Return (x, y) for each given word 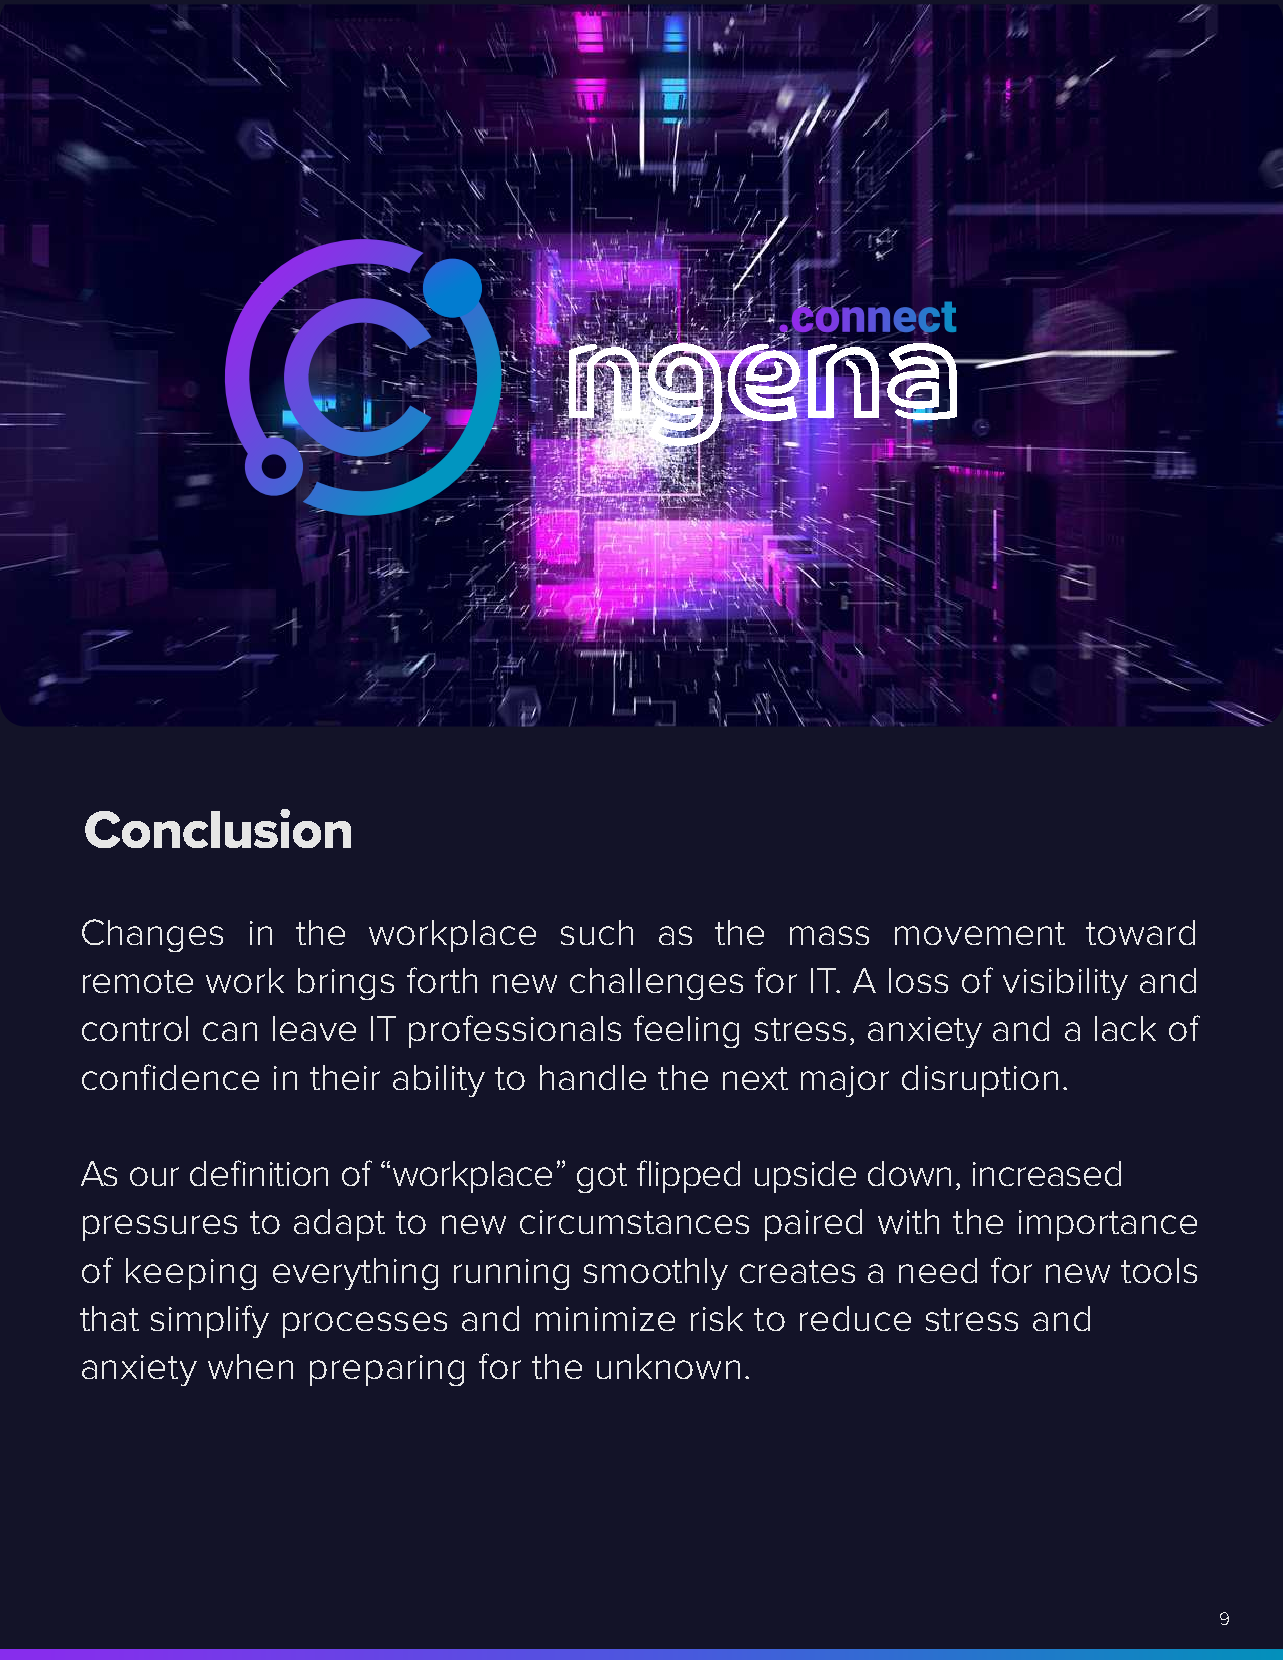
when (250, 1366)
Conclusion (218, 828)
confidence (170, 1077)
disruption (980, 1081)
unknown (668, 1366)
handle (593, 1077)
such (597, 932)
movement (980, 933)
